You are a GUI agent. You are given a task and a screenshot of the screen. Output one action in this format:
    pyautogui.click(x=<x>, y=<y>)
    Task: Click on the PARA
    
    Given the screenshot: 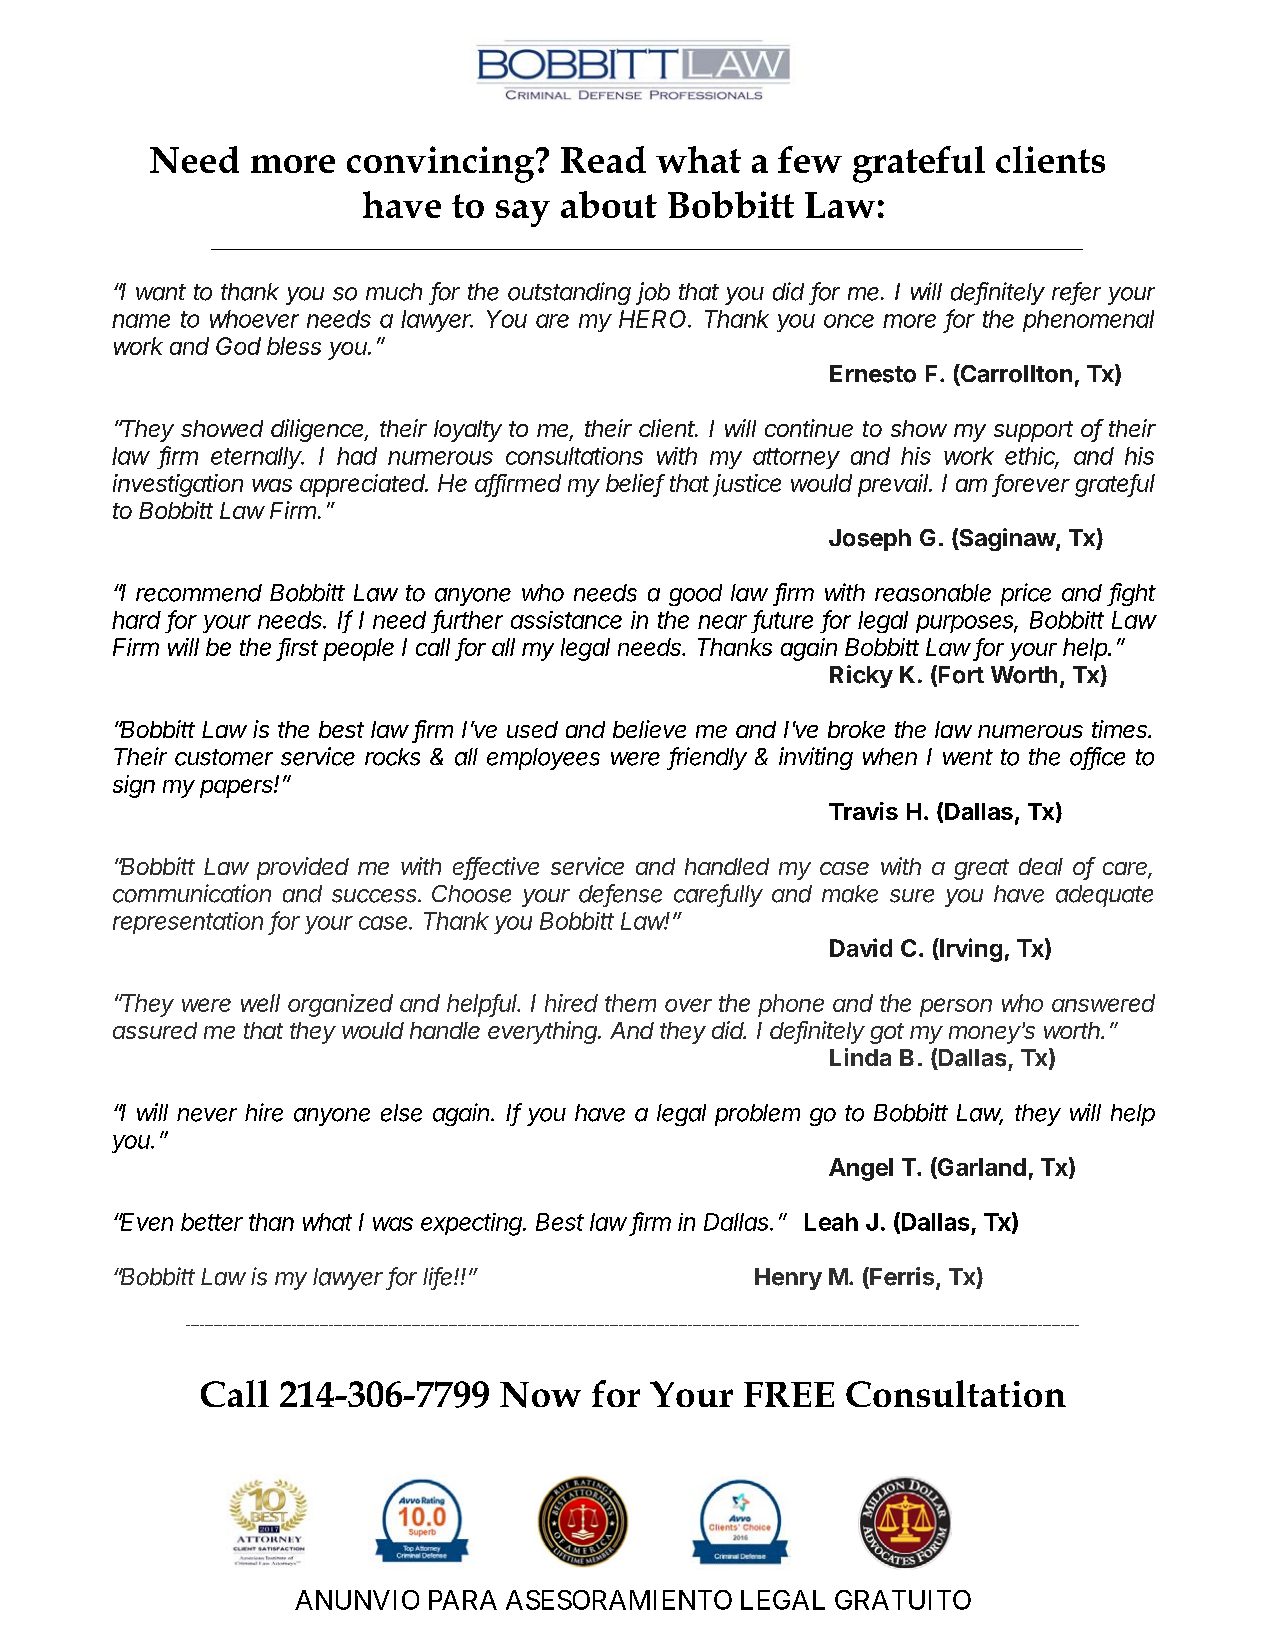 What is the action you would take?
    pyautogui.click(x=463, y=1600)
